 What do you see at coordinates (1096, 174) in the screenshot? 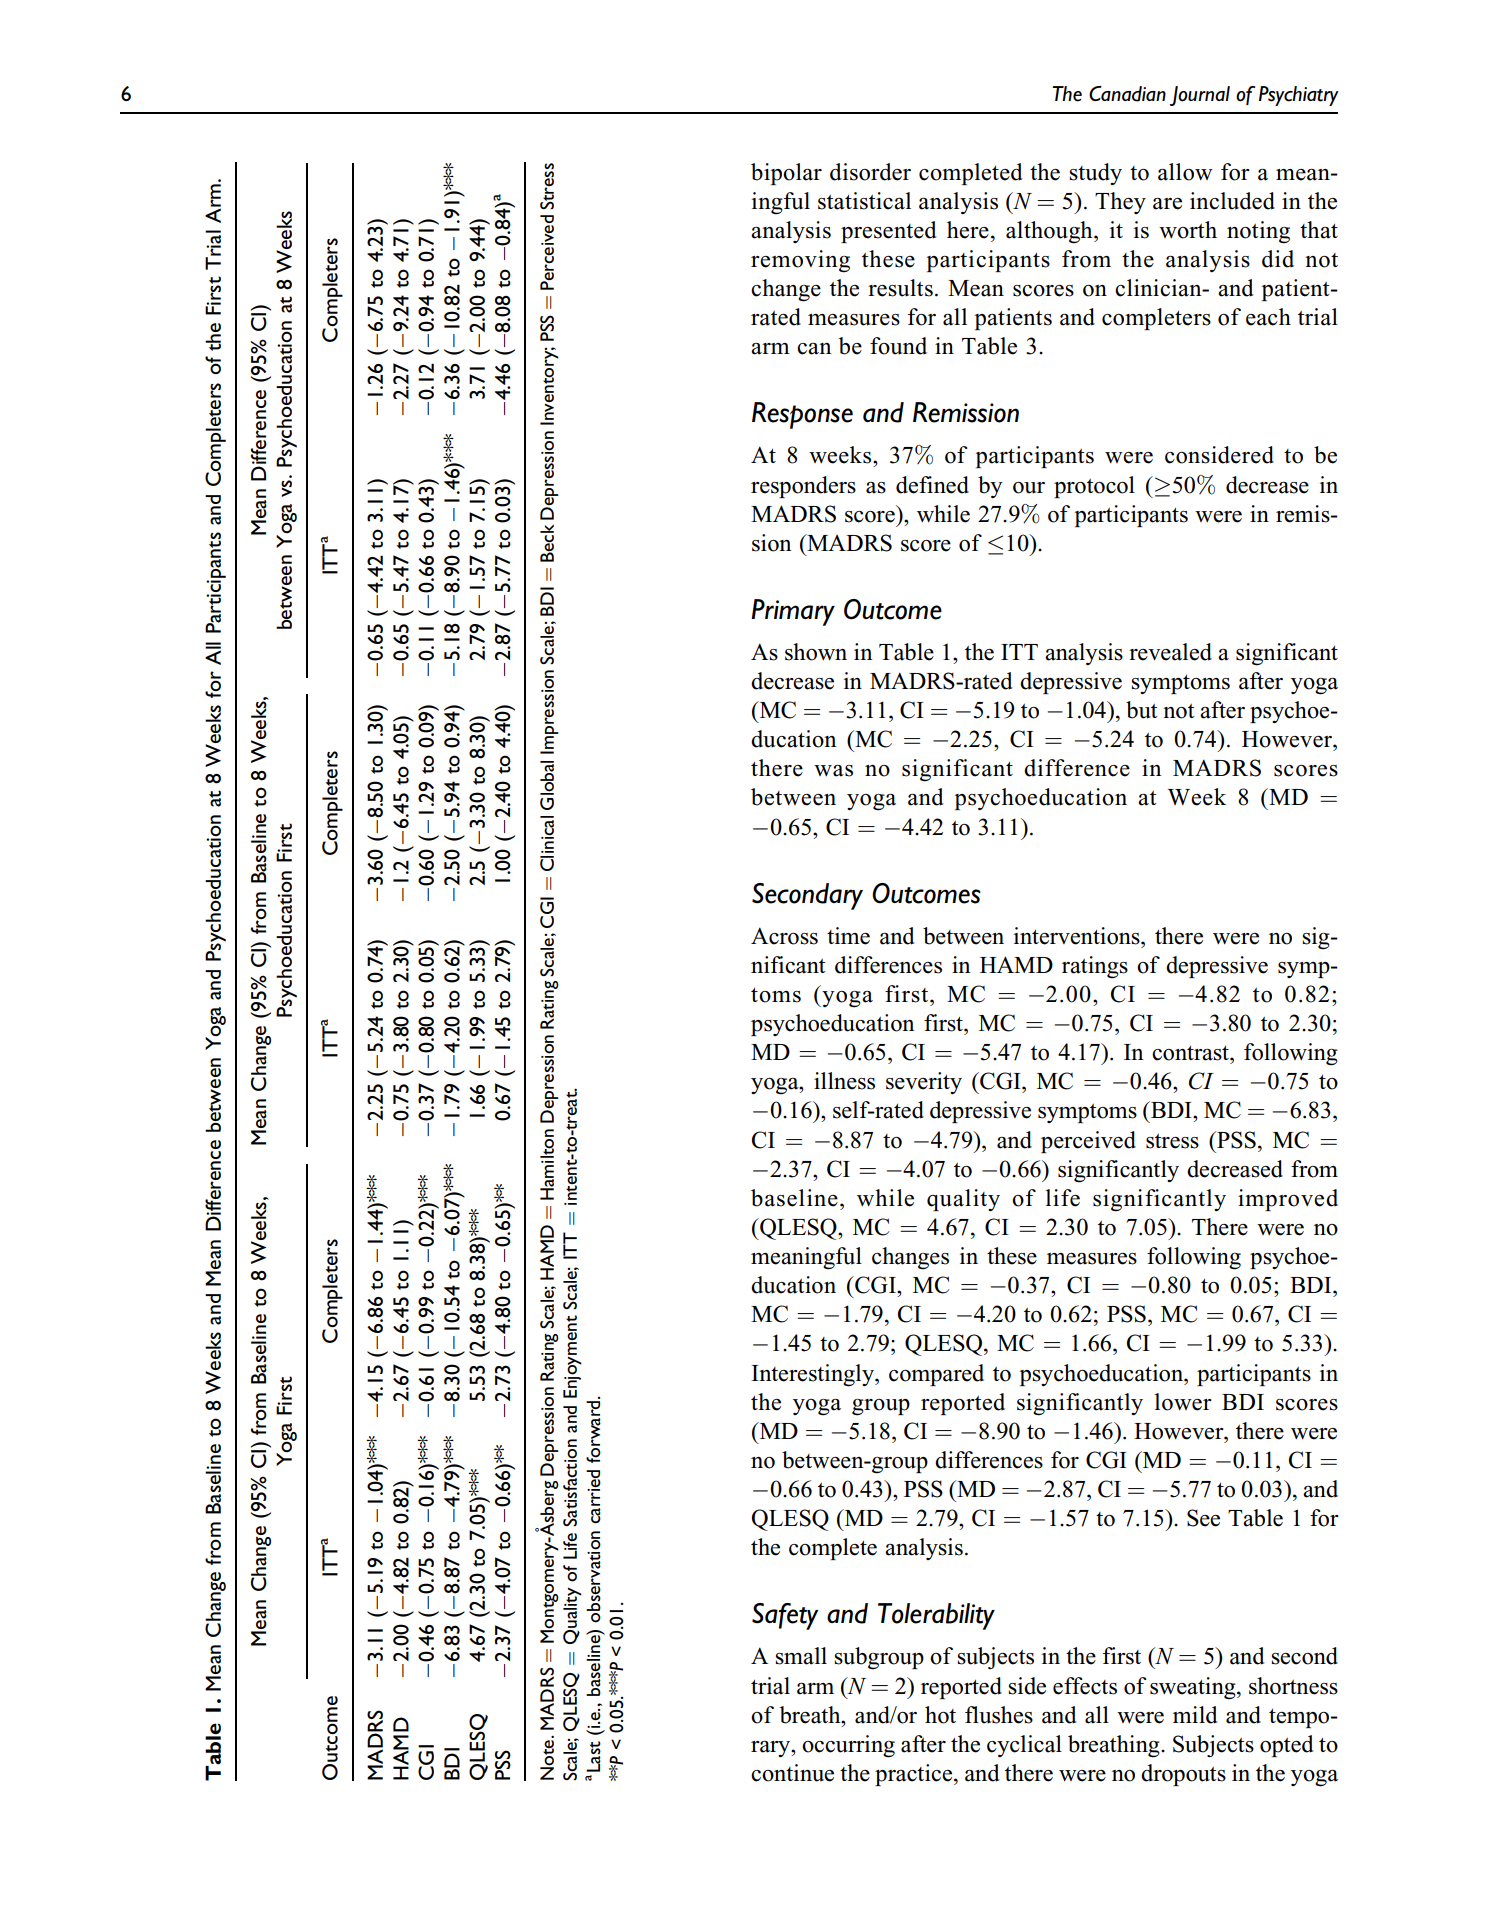
I see `study` at bounding box center [1096, 174].
